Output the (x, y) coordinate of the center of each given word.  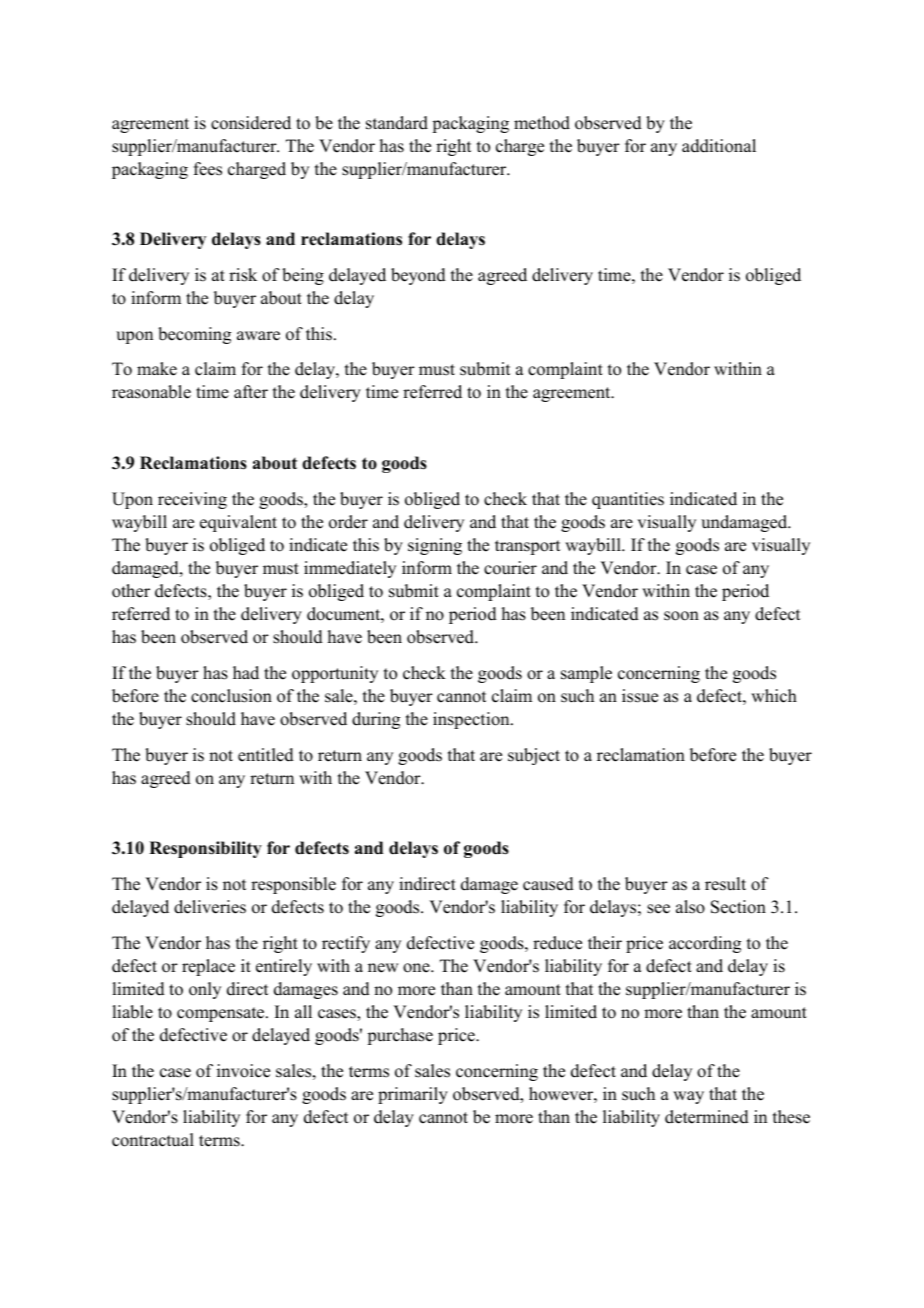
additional (719, 146)
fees (208, 169)
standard (397, 123)
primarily (413, 1095)
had (246, 673)
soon (681, 616)
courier (510, 568)
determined (707, 1117)
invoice (243, 1071)
